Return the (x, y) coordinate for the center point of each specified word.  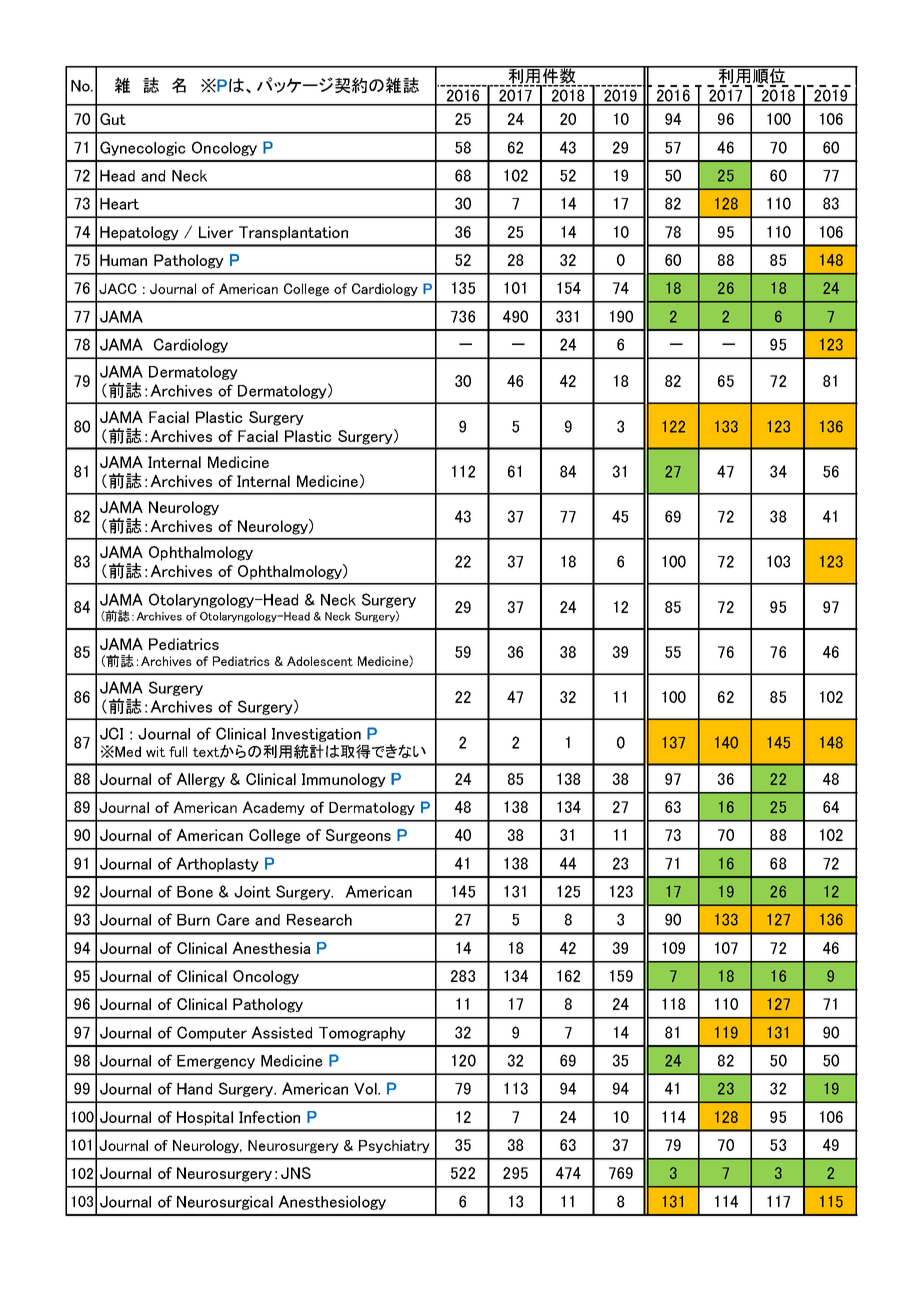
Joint (252, 892)
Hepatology (139, 233)
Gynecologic (143, 148)
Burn (193, 920)
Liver (216, 232)
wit (155, 751)
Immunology (344, 780)
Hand (194, 1089)
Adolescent (320, 661)
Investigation (316, 735)
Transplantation (293, 233)
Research (319, 920)
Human (123, 260)
